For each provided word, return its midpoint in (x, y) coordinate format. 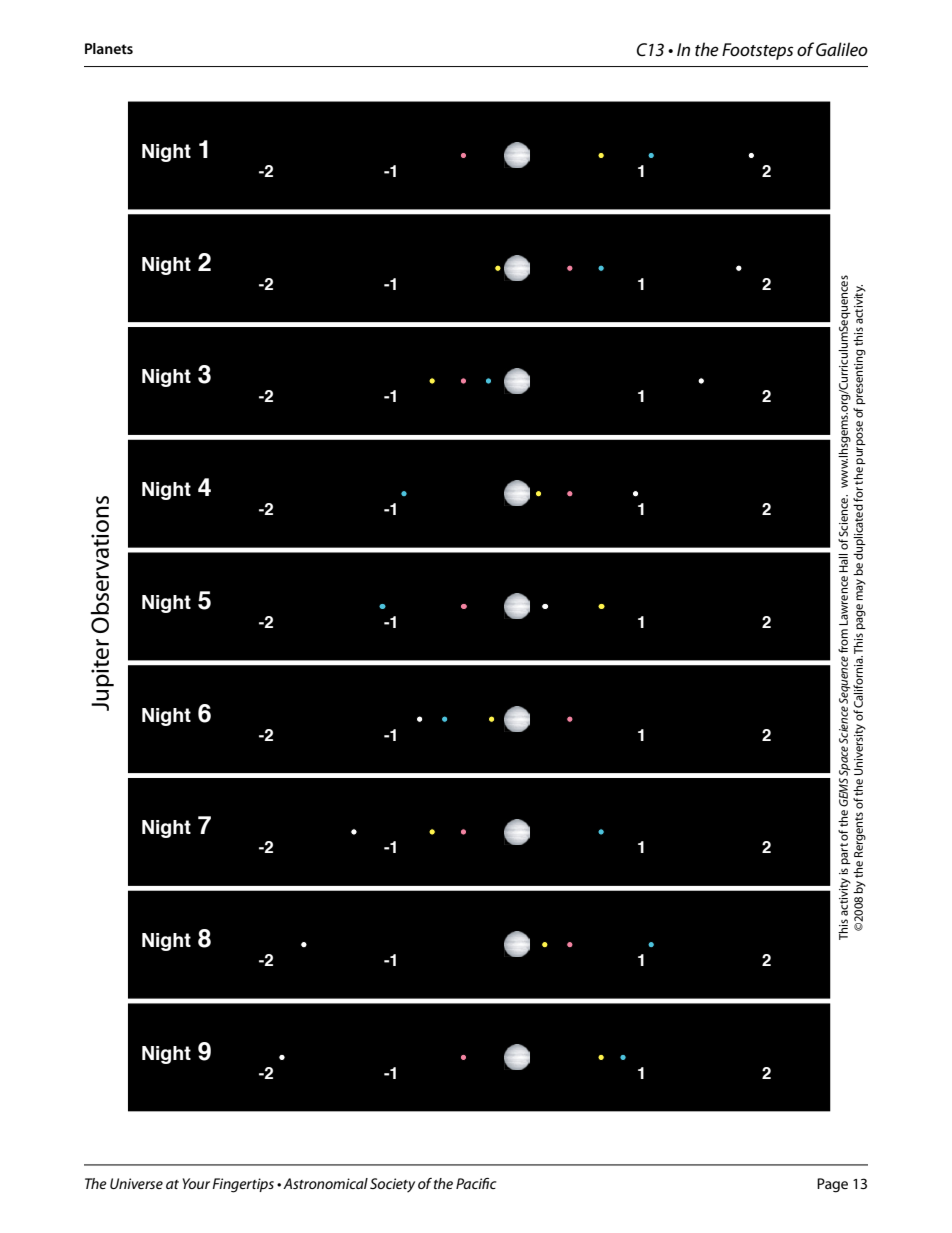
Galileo (842, 49)
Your (196, 1183)
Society (392, 1185)
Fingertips (243, 1185)
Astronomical (325, 1183)
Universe (136, 1183)
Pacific (476, 1183)
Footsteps (757, 51)
